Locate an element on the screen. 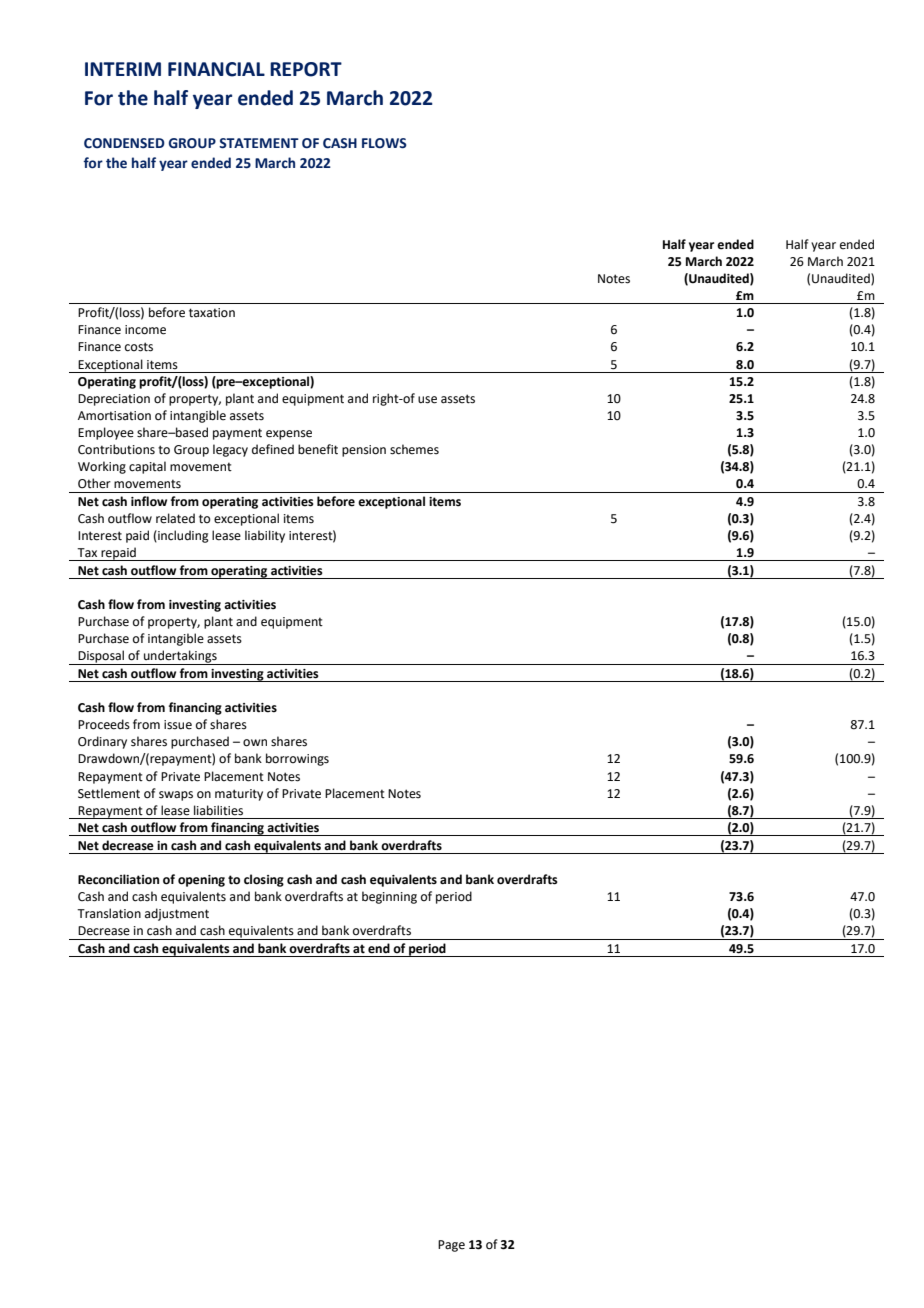 This screenshot has height=1308, width=924. INTERIM is located at coordinates (123, 69).
